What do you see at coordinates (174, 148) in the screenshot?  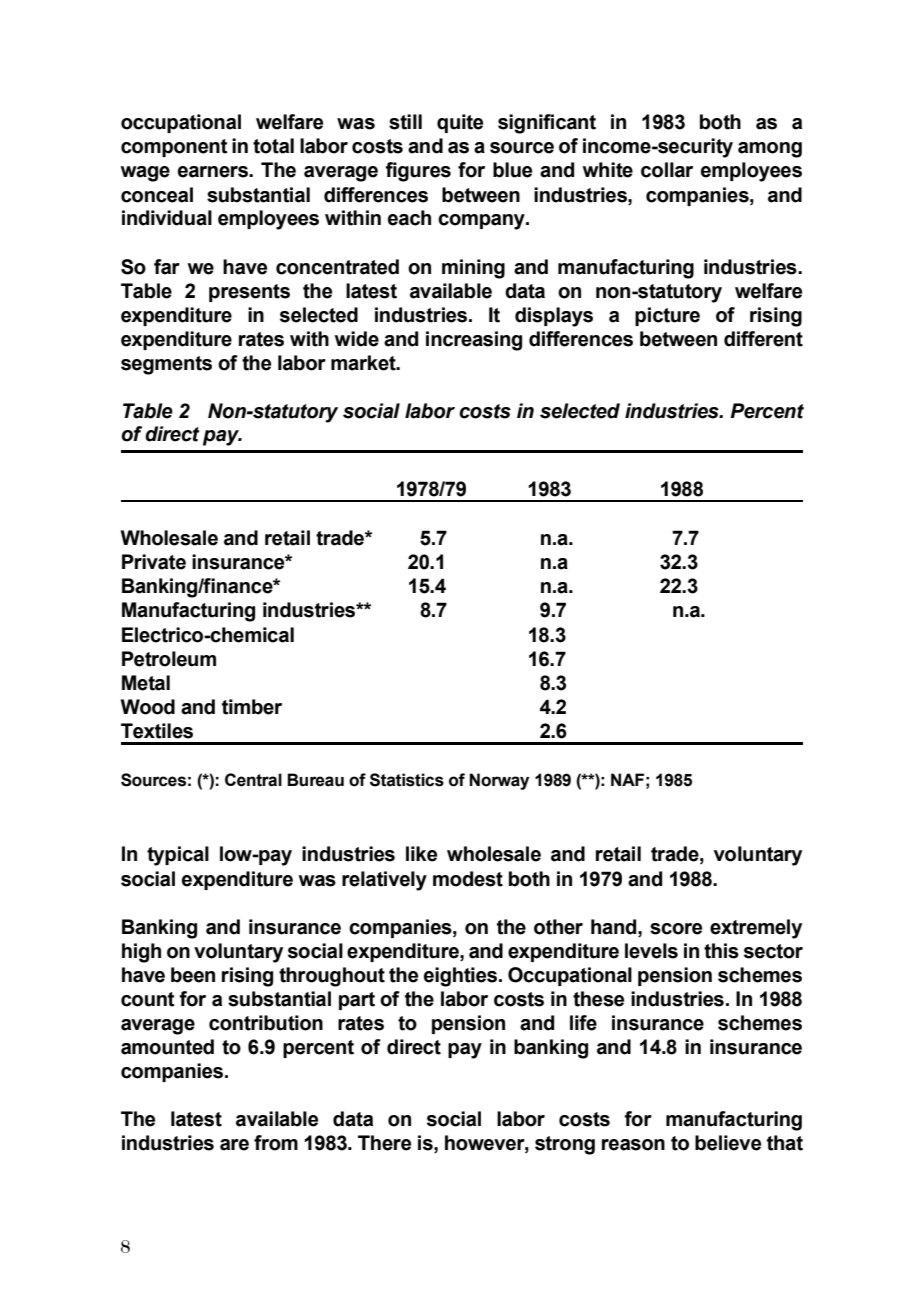 I see `component` at bounding box center [174, 148].
